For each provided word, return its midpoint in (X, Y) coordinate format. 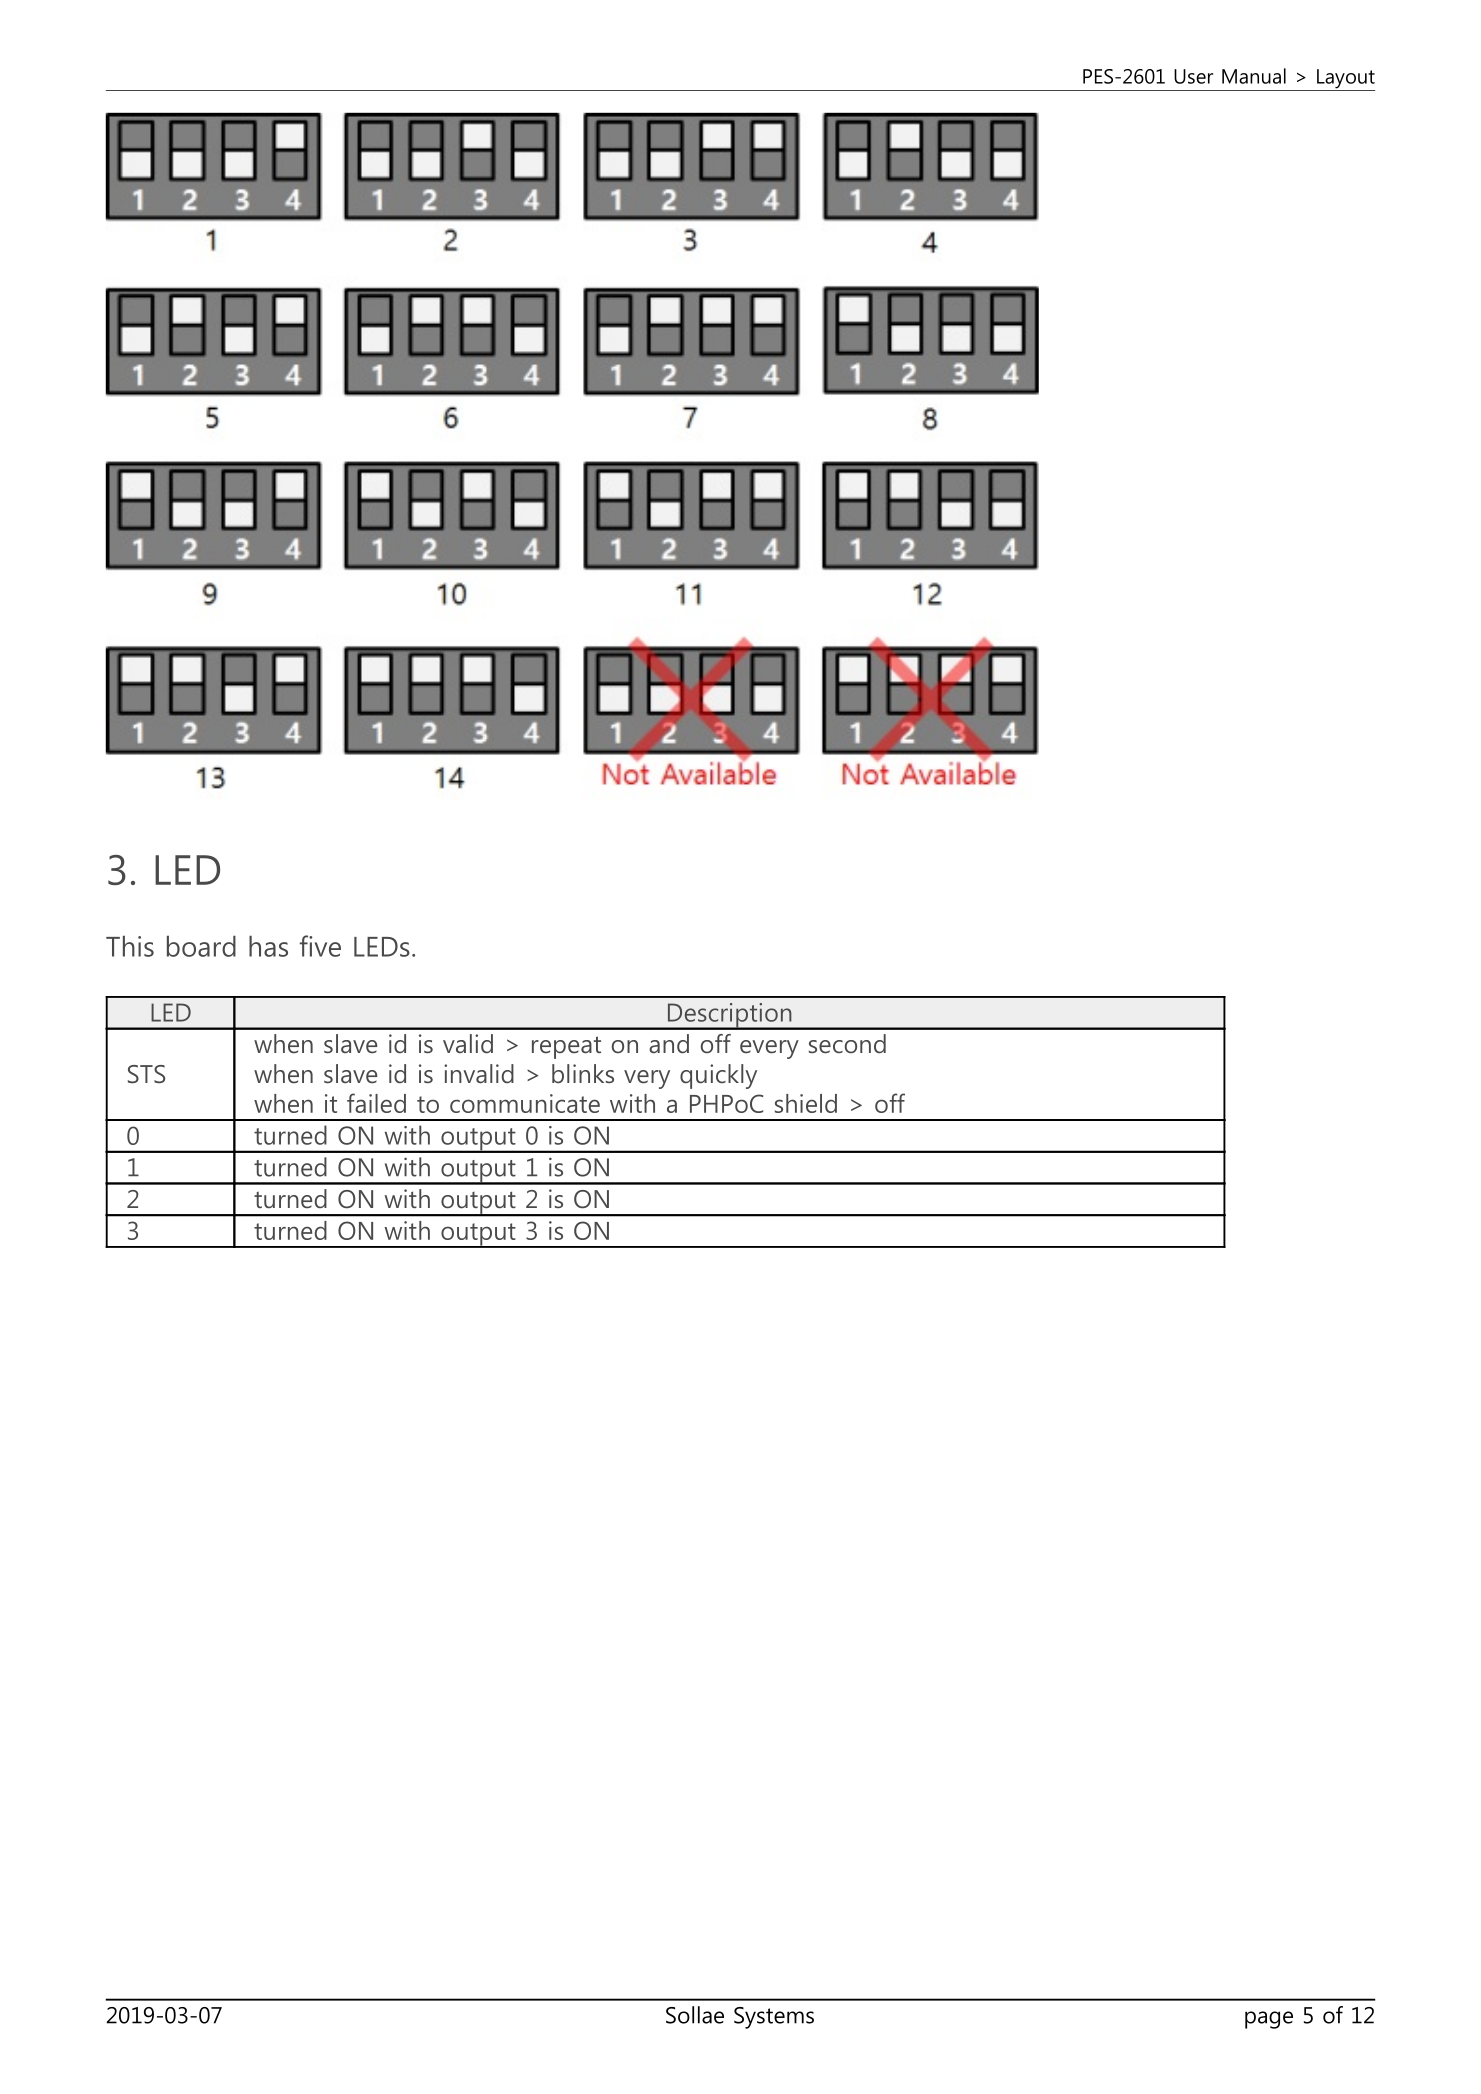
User (1193, 76)
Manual (1254, 76)
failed (376, 1103)
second (847, 1044)
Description (730, 1016)
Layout (1345, 80)
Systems (774, 2018)
